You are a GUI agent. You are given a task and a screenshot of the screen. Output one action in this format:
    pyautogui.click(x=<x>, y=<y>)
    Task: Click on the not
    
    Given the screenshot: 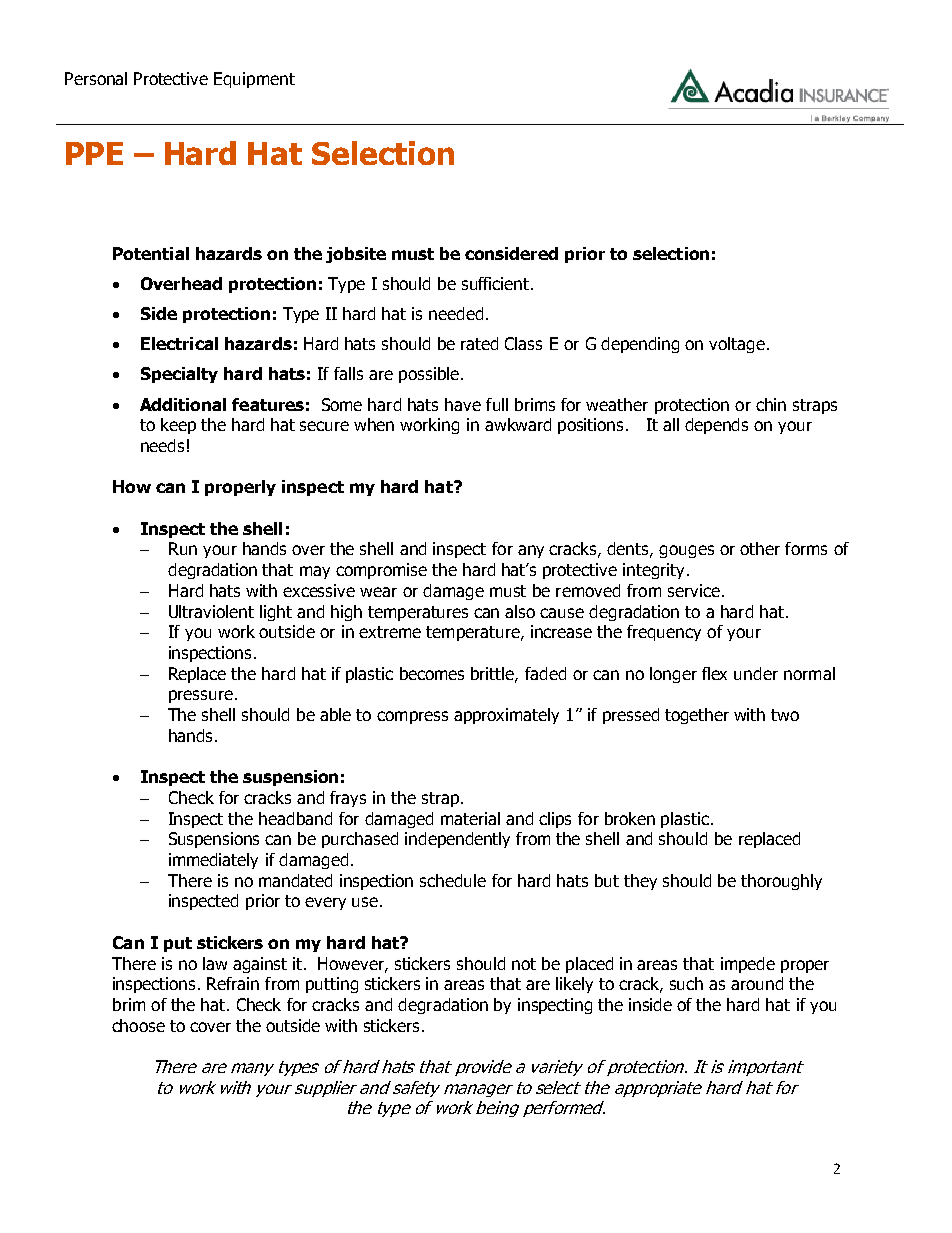 What is the action you would take?
    pyautogui.click(x=524, y=964)
